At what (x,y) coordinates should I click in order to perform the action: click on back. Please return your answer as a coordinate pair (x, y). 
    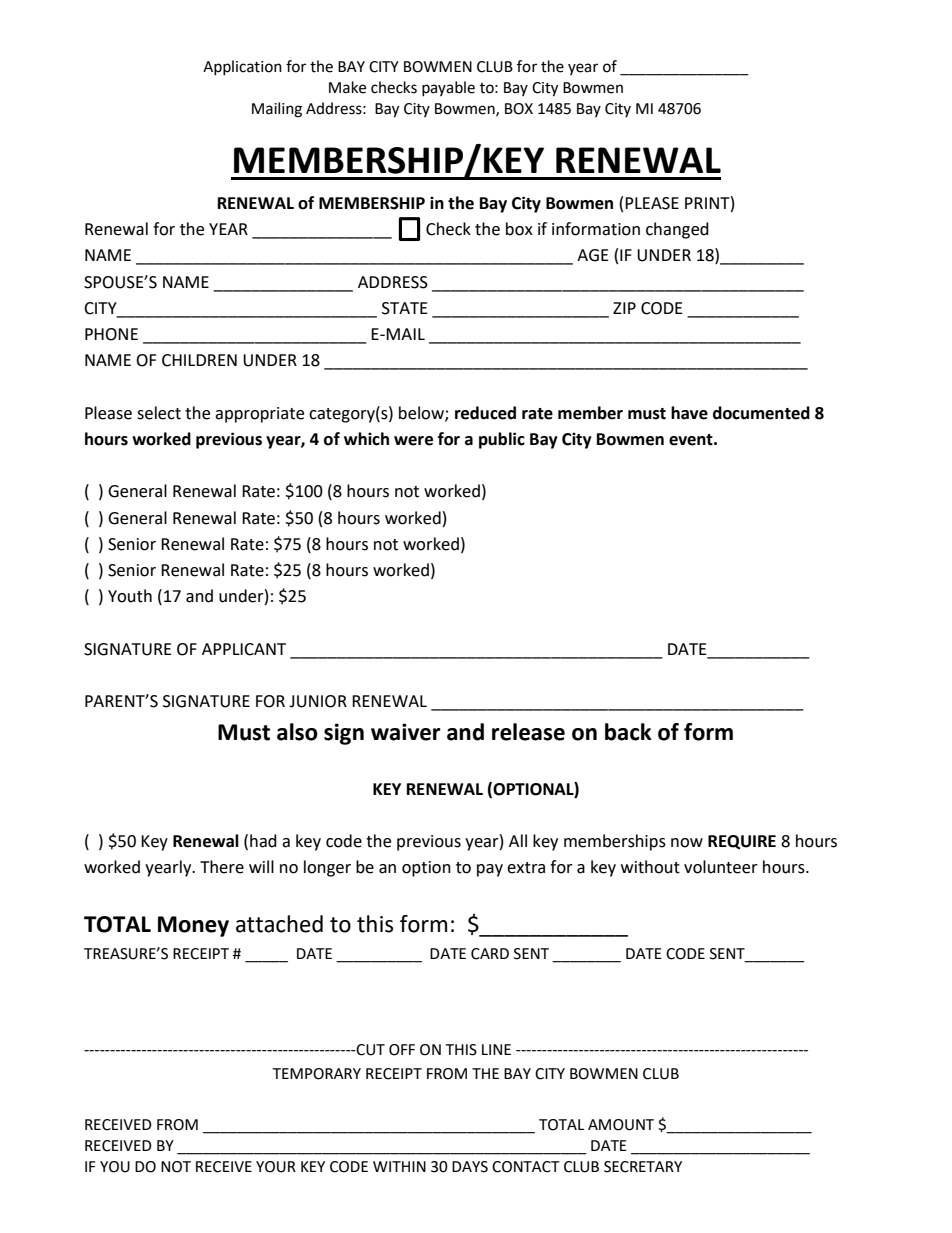
    Looking at the image, I should click on (628, 732).
